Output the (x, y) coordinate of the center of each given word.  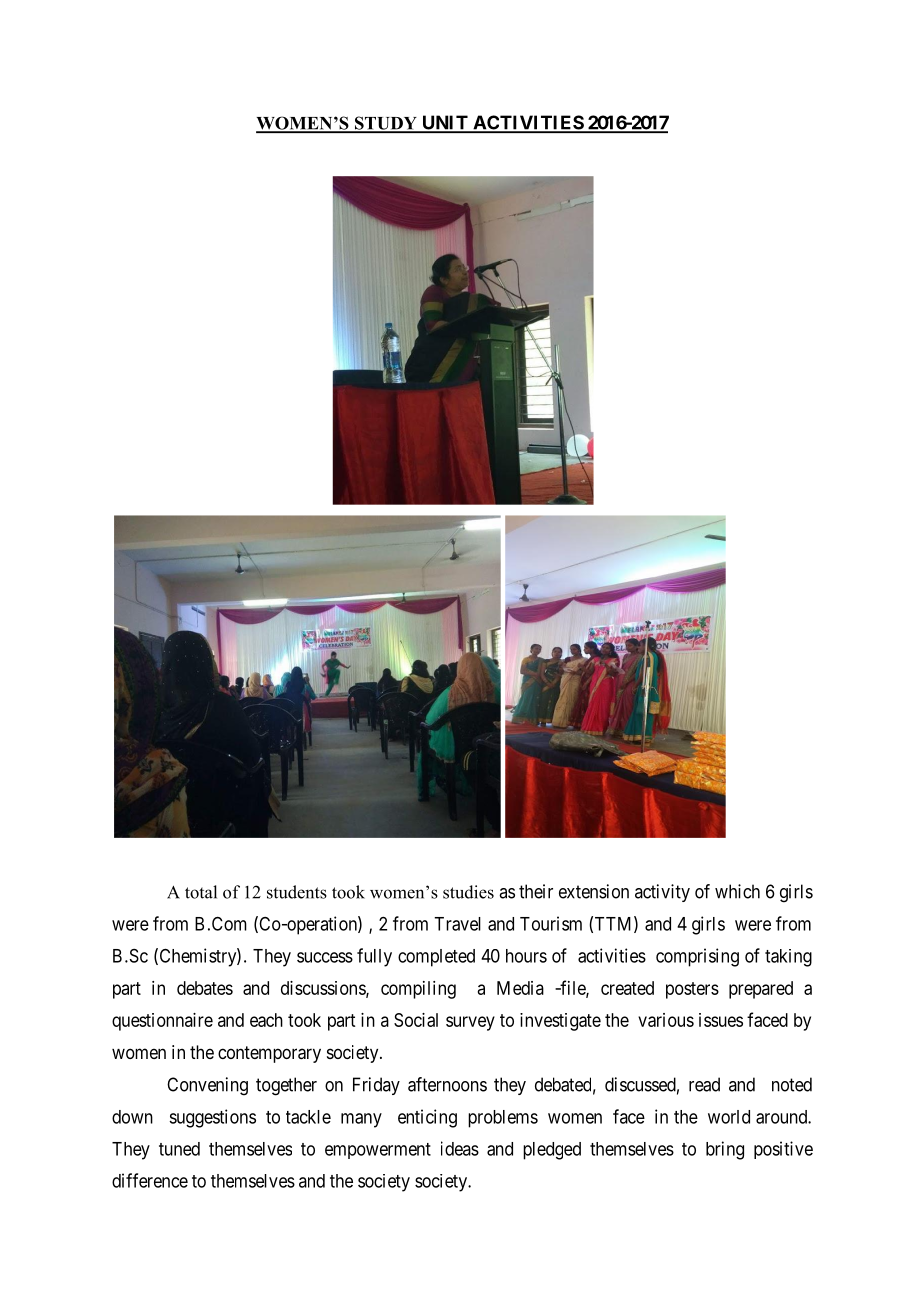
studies (468, 892)
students (297, 892)
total (201, 892)
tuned (179, 1149)
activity (662, 893)
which (737, 891)
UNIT (445, 123)
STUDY (385, 124)
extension (594, 891)
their (536, 891)
